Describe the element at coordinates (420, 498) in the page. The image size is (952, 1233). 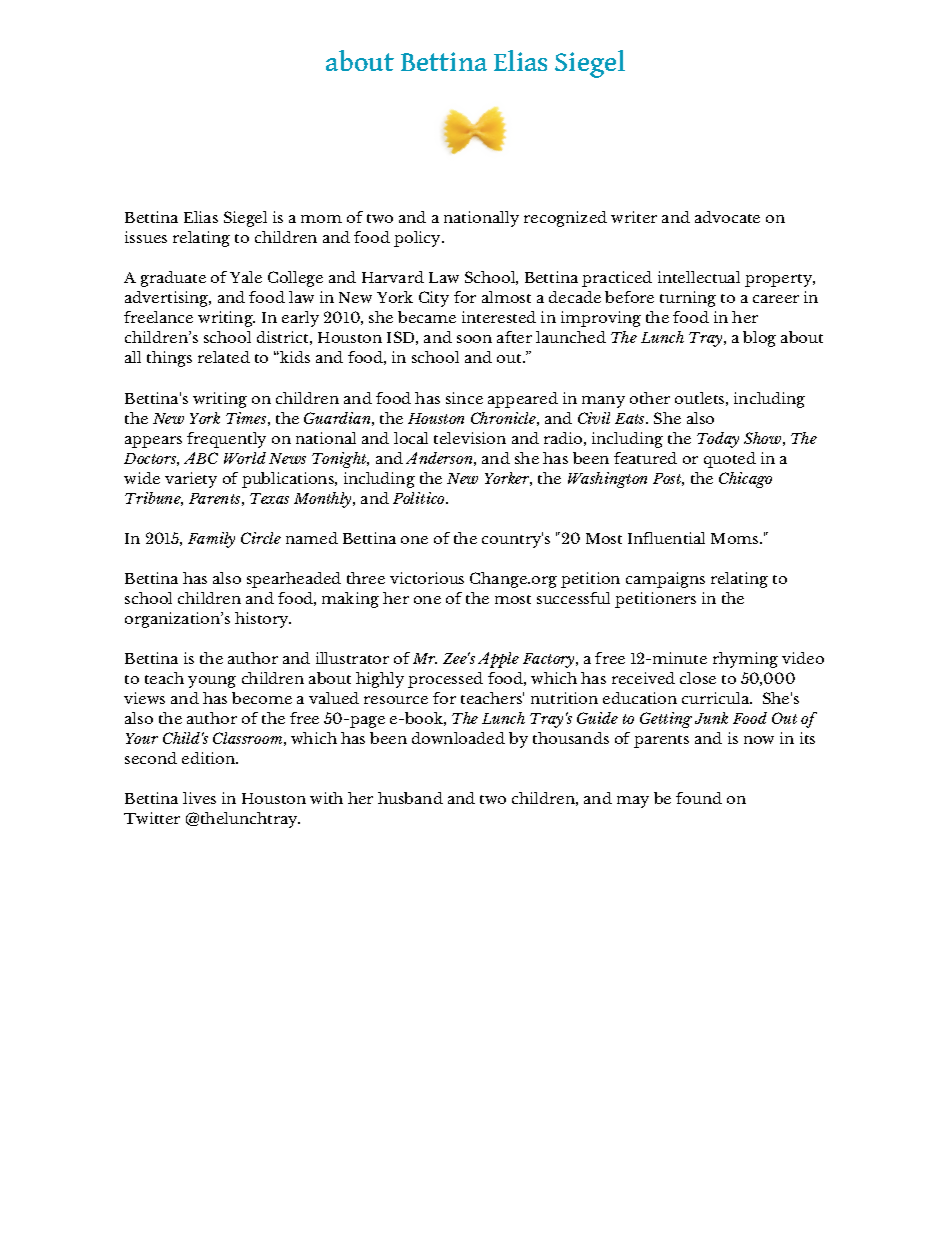
I see `Politico` at that location.
